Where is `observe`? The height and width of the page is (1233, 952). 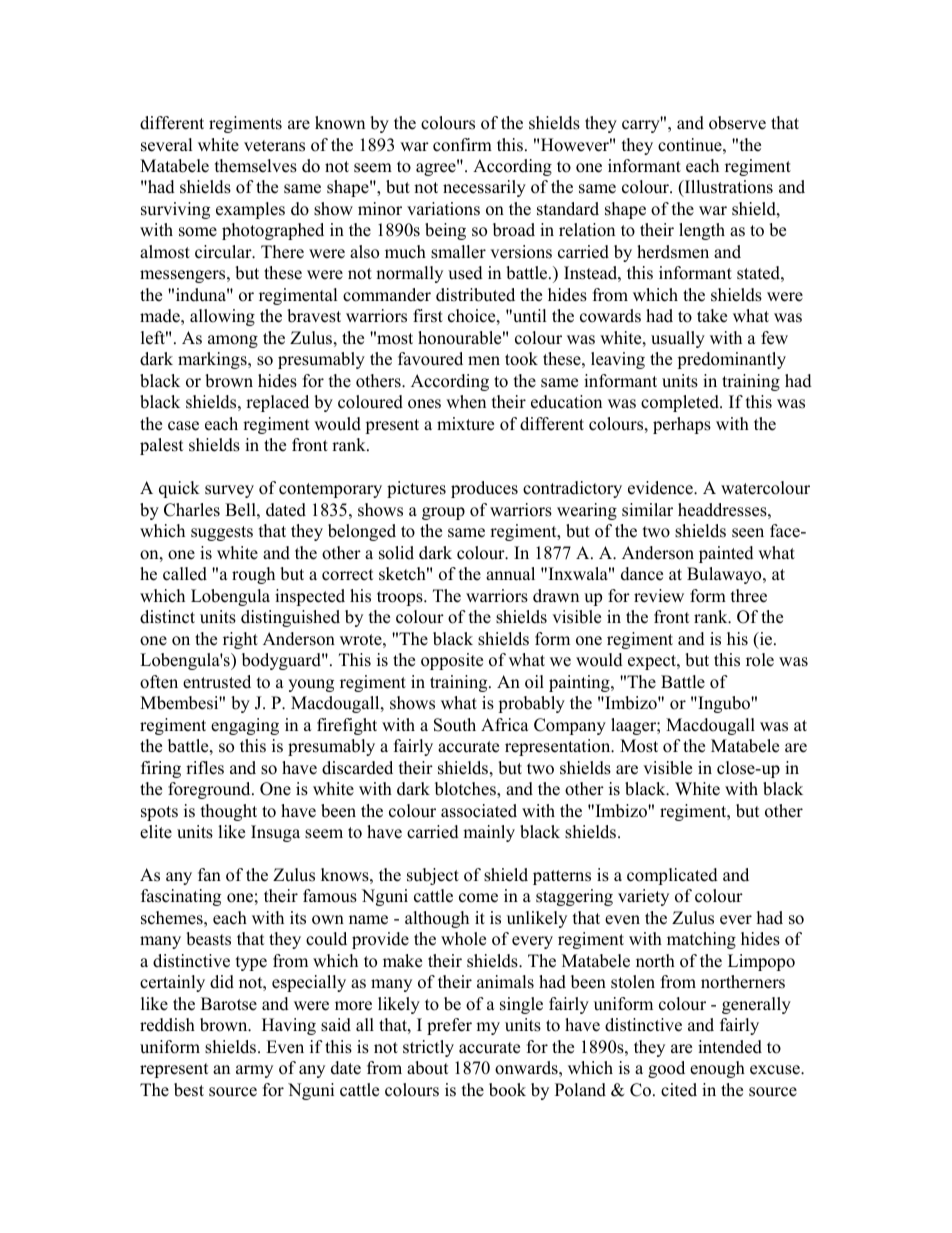 observe is located at coordinates (737, 123).
